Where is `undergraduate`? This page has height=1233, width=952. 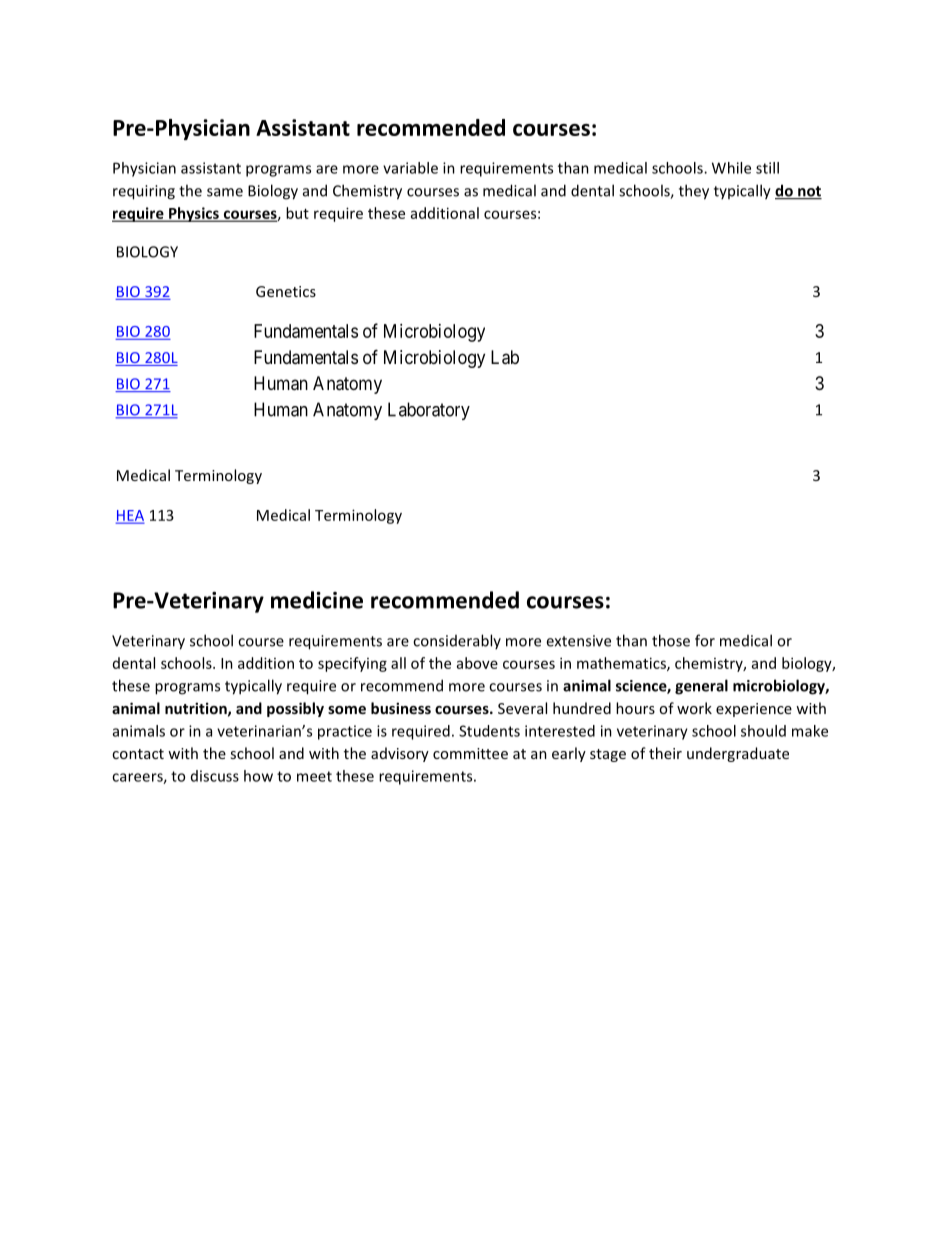 undergraduate is located at coordinates (738, 754).
